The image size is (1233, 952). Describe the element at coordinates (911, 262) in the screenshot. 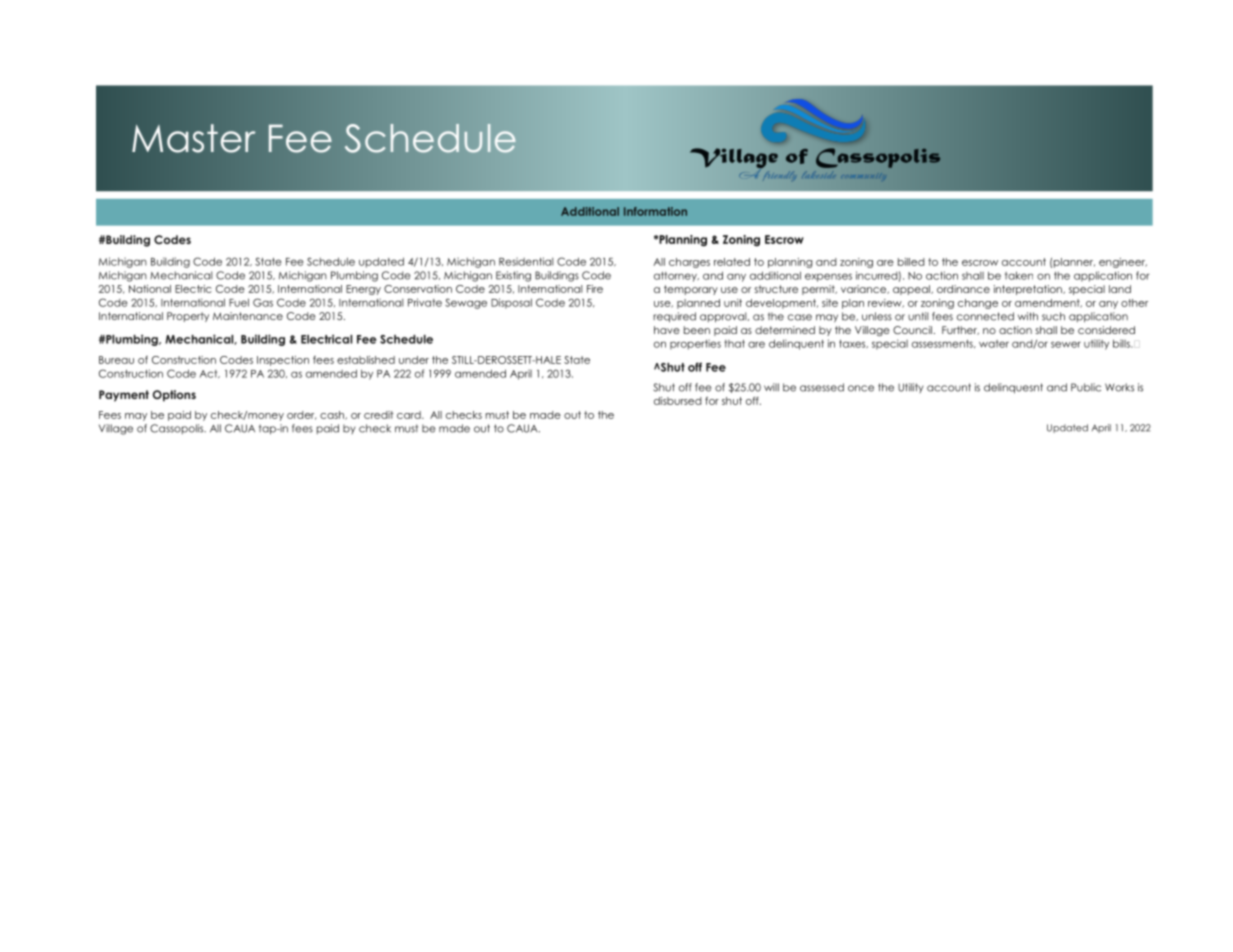

I see `billed` at that location.
